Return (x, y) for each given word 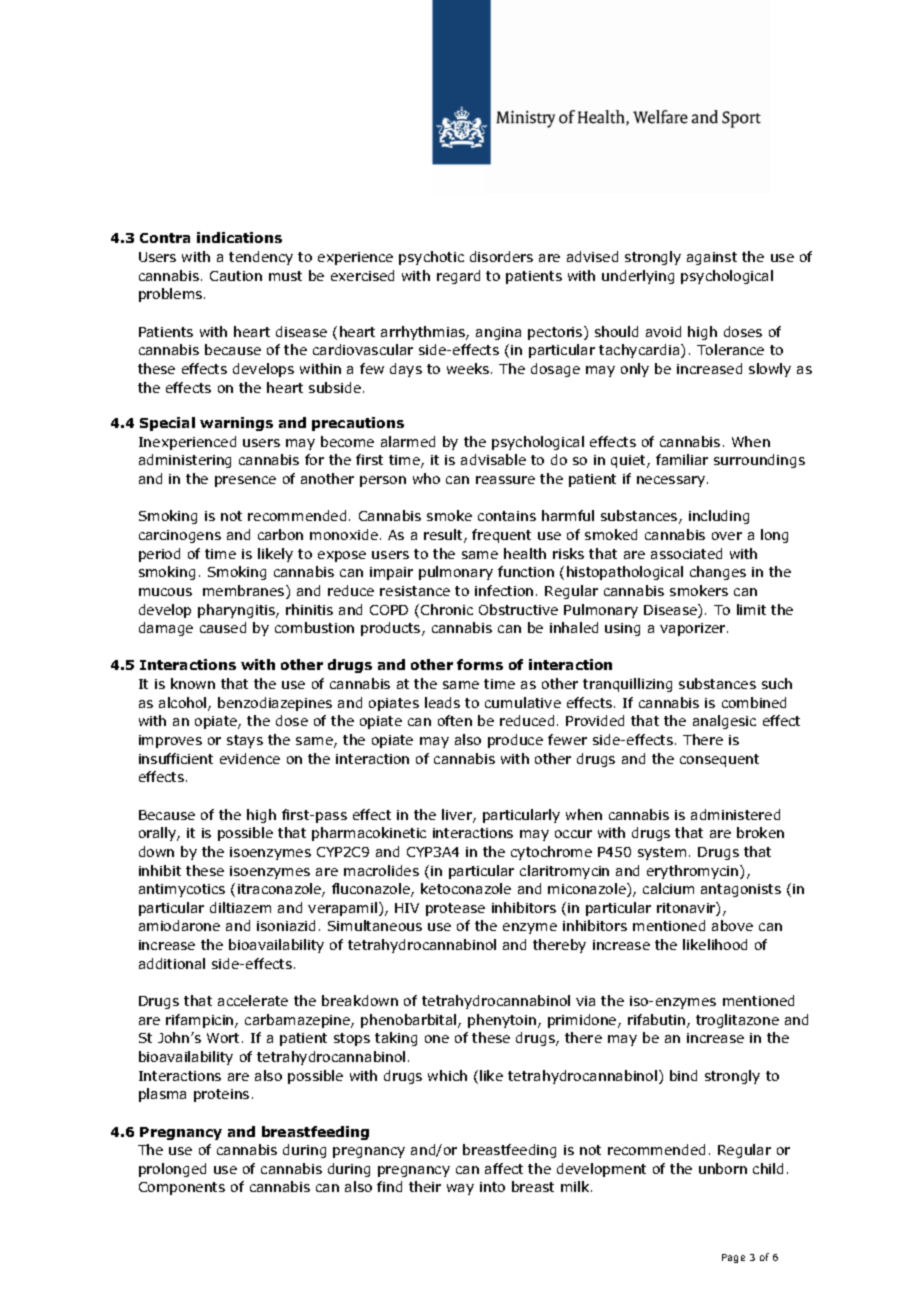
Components (182, 1188)
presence (245, 481)
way (460, 1189)
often (455, 720)
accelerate (253, 1000)
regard (458, 277)
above (732, 925)
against (712, 258)
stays (245, 741)
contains (507, 516)
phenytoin (502, 1021)
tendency (261, 258)
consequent (719, 760)
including (719, 517)
